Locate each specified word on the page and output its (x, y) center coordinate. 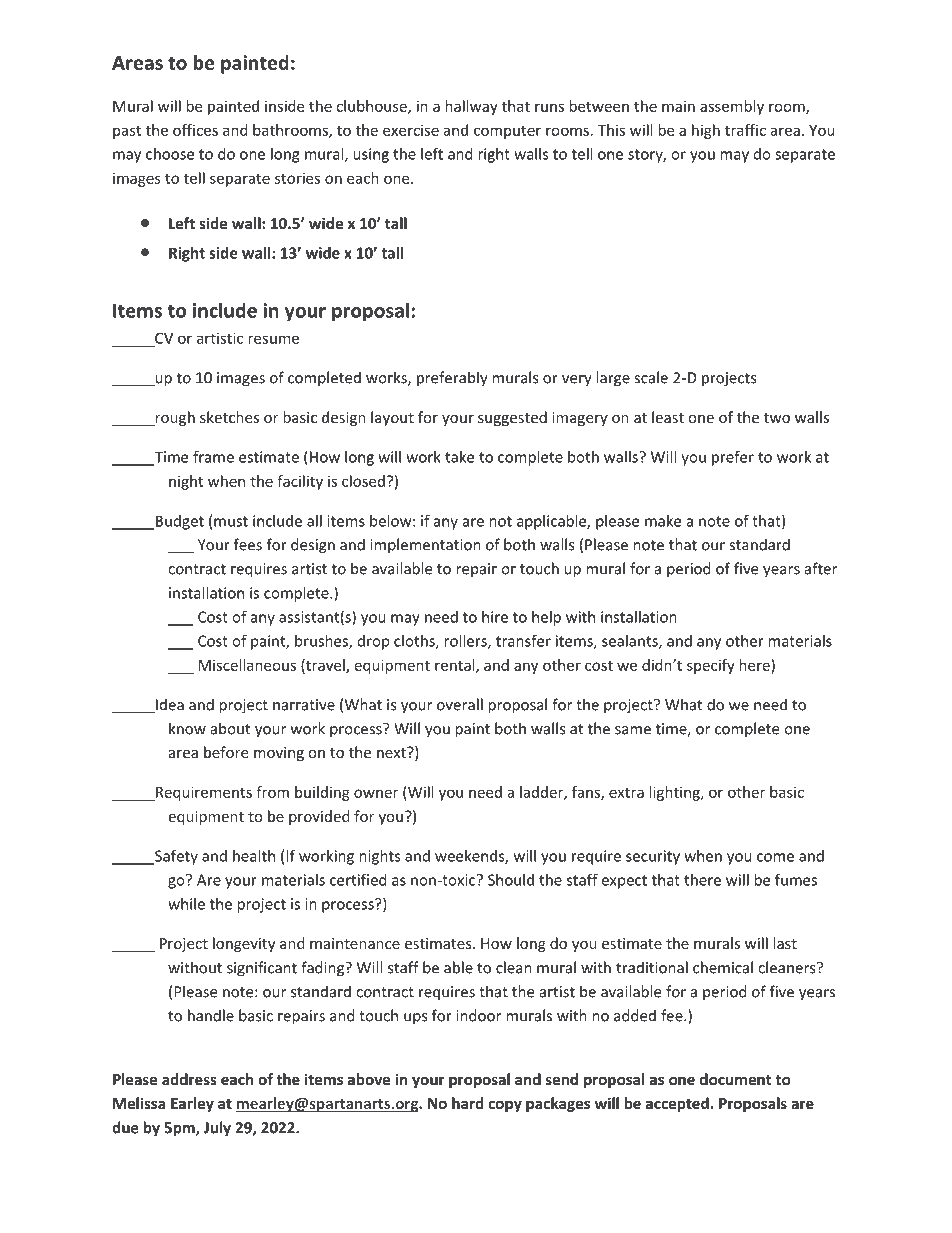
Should (511, 880)
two (777, 418)
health (254, 856)
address (189, 1079)
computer (507, 132)
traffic (745, 130)
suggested (512, 418)
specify (711, 666)
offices (195, 130)
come (775, 857)
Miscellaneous (247, 665)
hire (495, 617)
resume (273, 339)
